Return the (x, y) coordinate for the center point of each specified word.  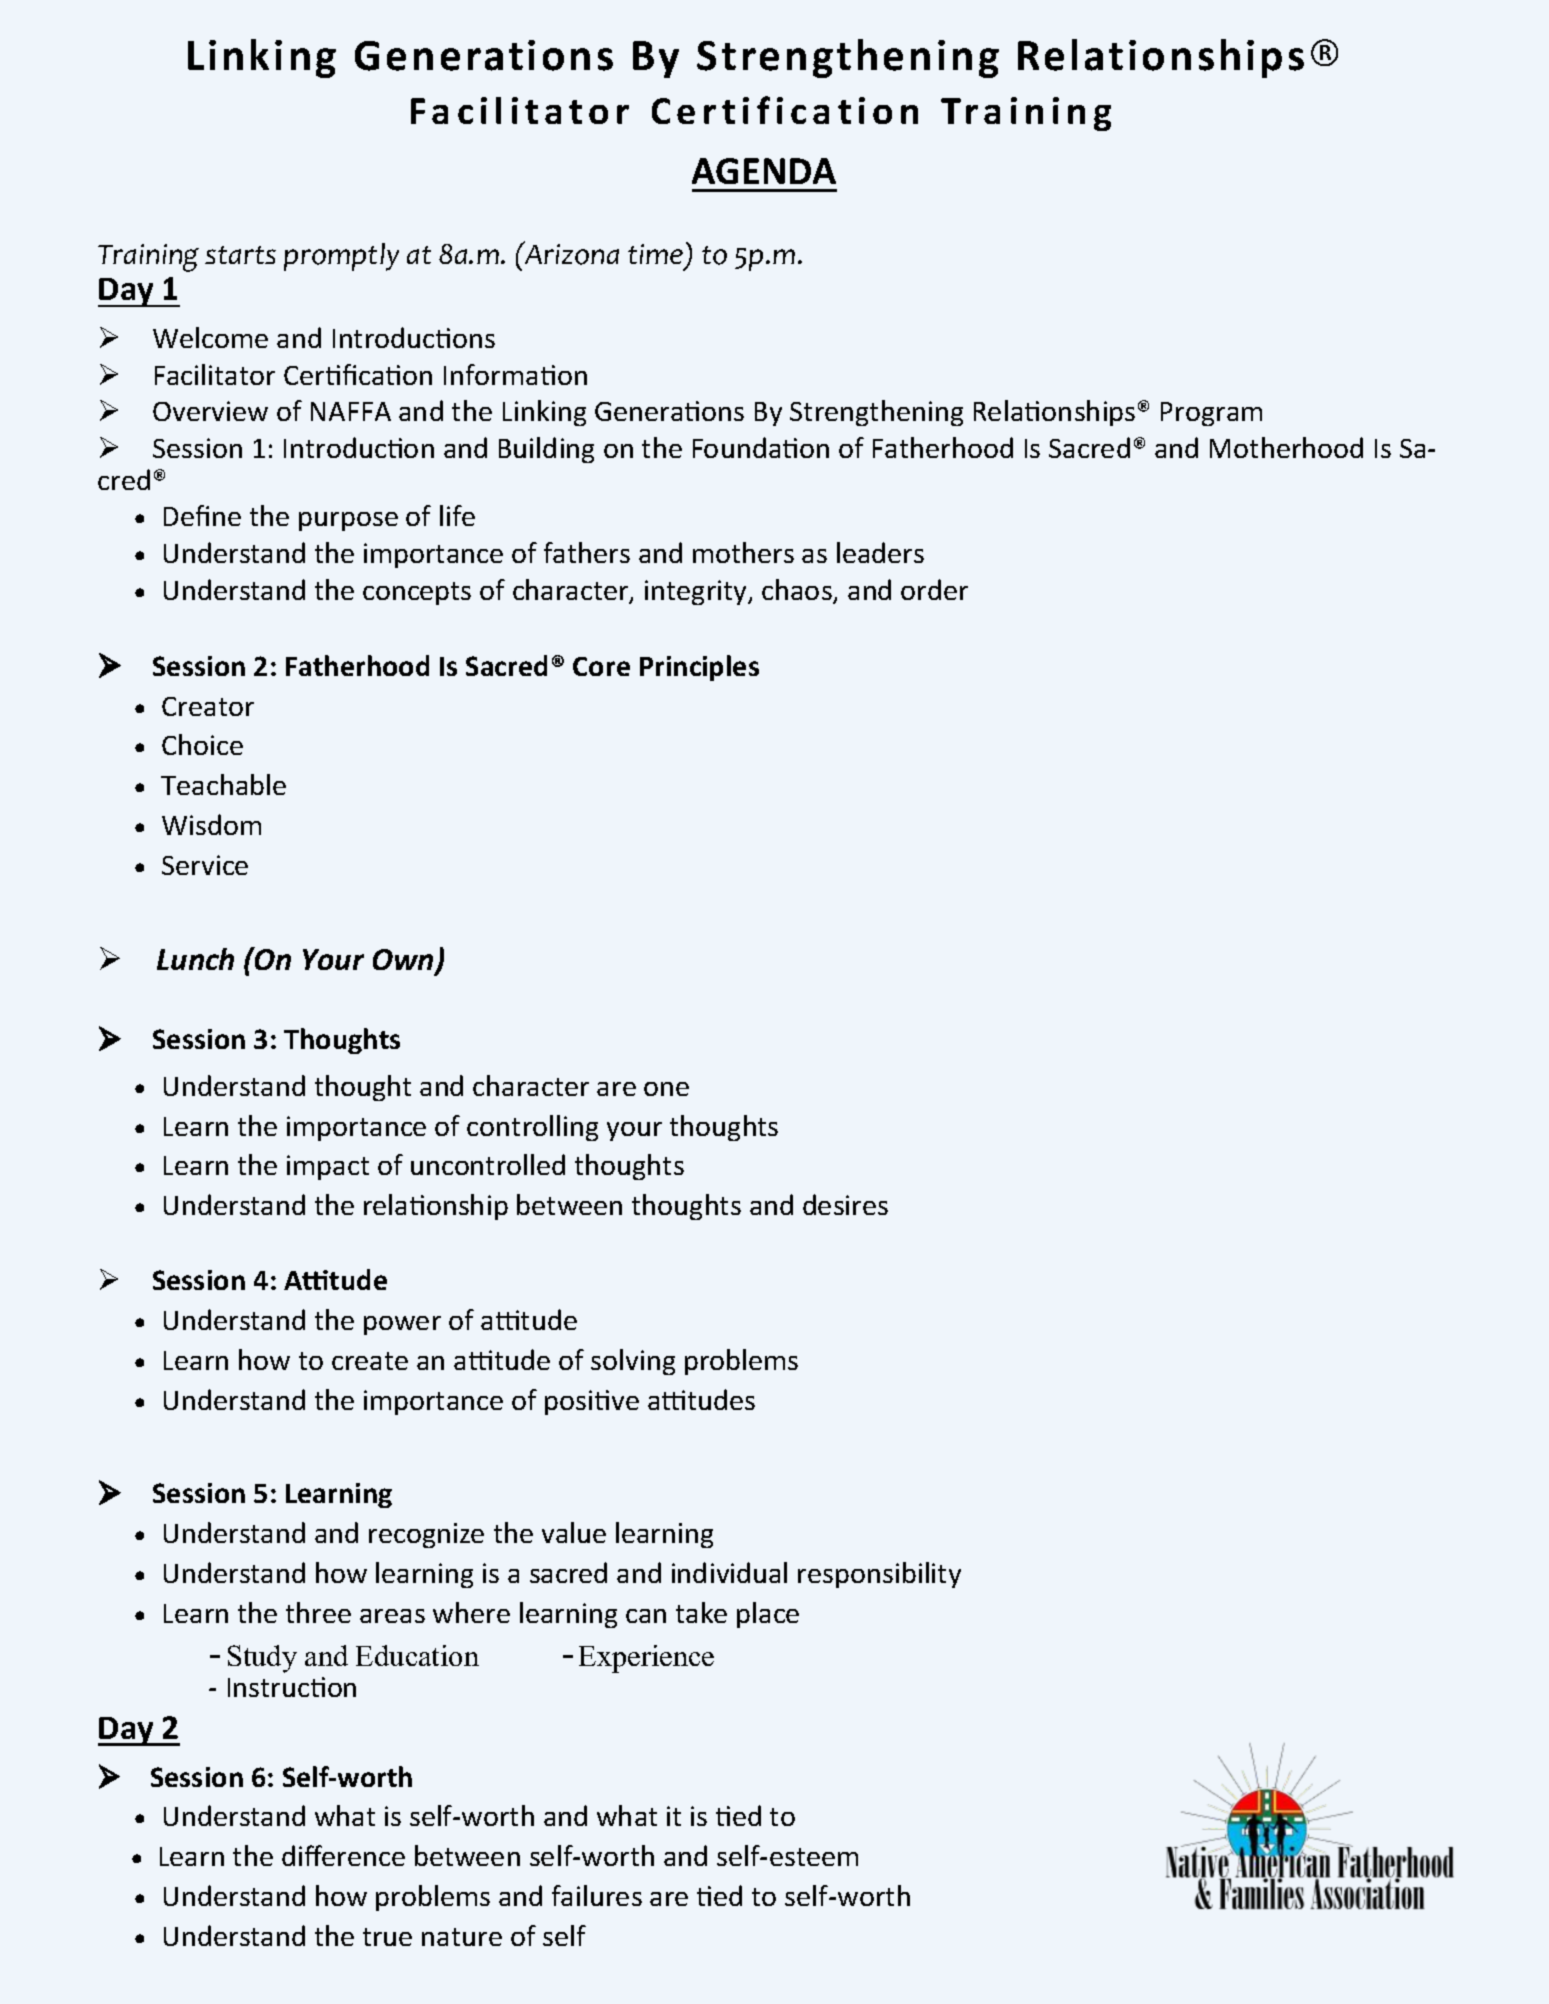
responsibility (879, 1575)
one (666, 1089)
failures (597, 1895)
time (655, 254)
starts (240, 255)
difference (343, 1855)
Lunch (195, 959)
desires (845, 1204)
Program (1211, 414)
